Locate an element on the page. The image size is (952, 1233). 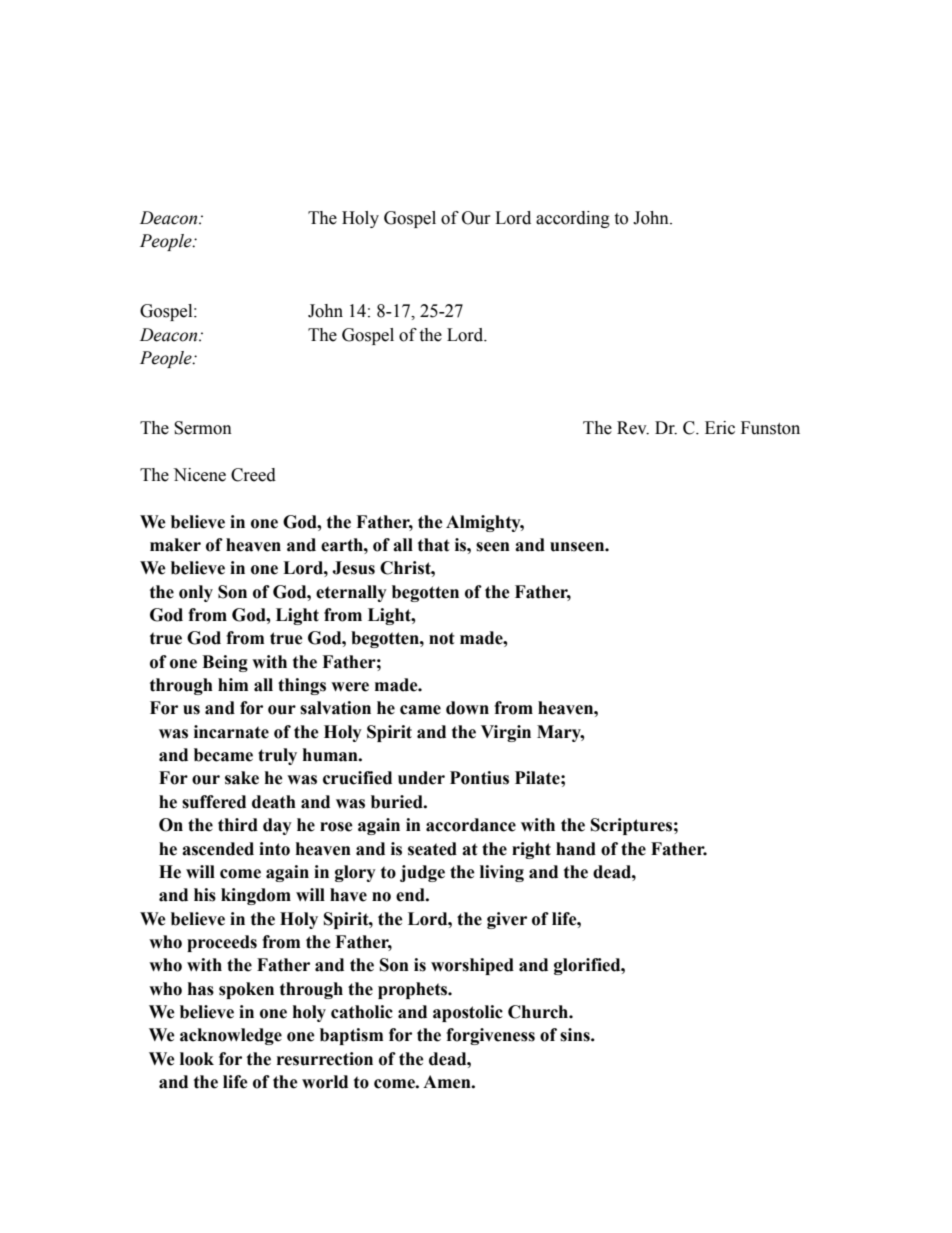
Being is located at coordinates (225, 663).
